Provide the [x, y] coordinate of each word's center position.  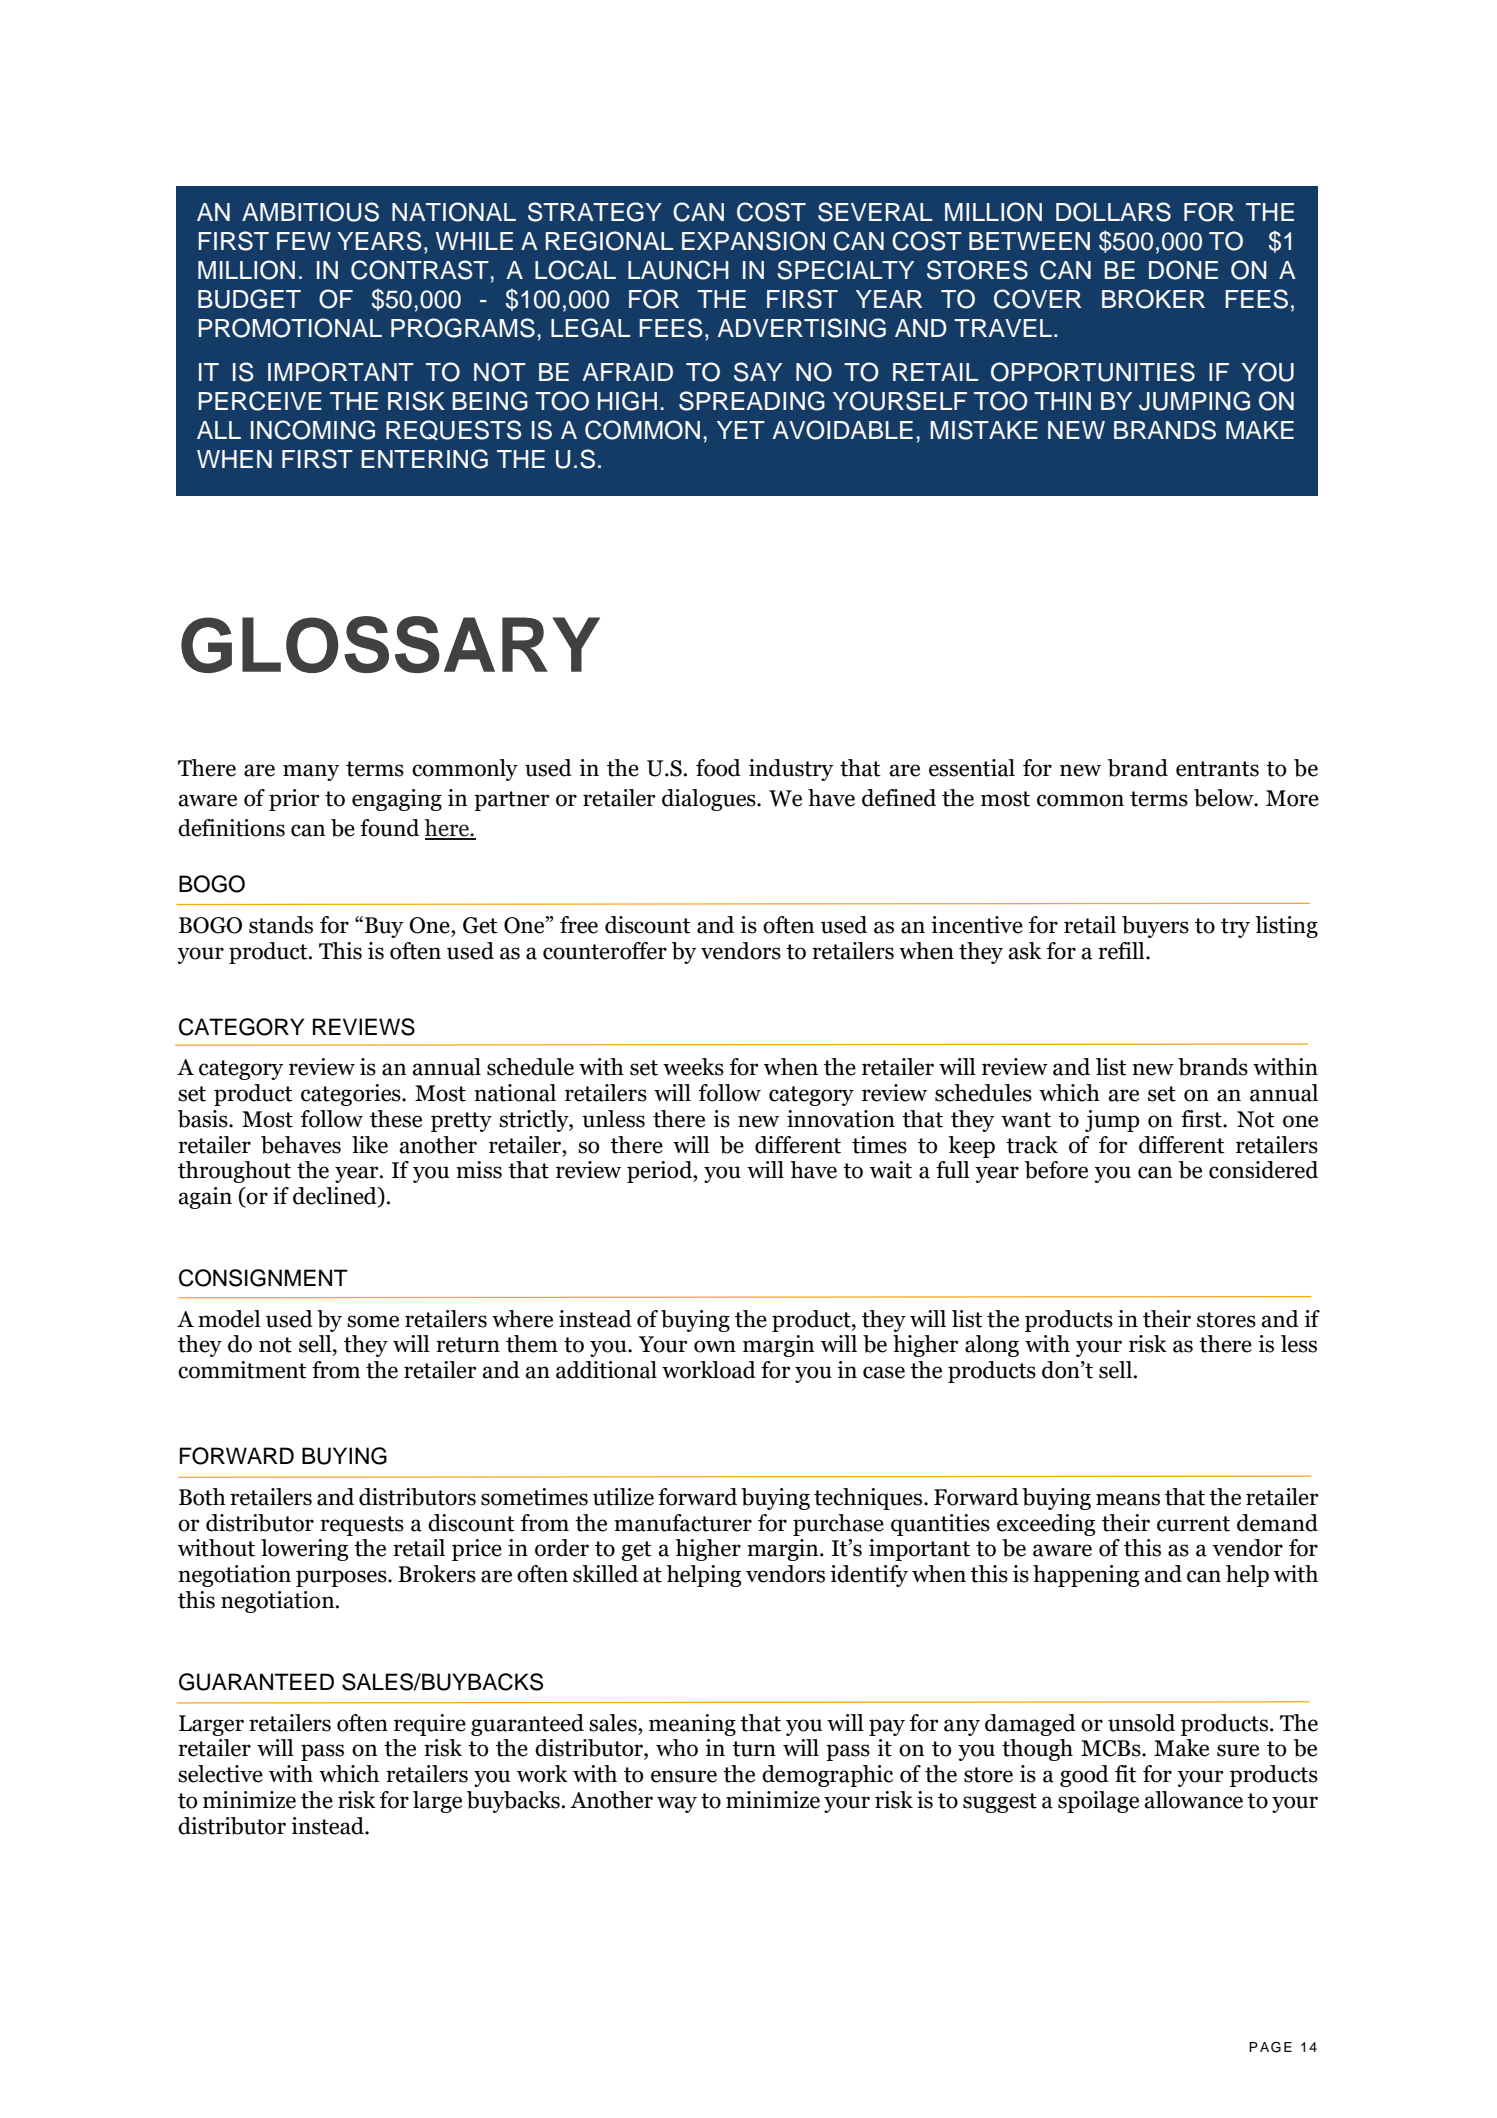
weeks [693, 1067]
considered [1263, 1170]
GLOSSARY [390, 644]
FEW [304, 241]
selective [220, 1774]
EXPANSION [753, 241]
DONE [1183, 270]
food [718, 768]
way [677, 1804]
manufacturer [683, 1523]
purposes [342, 1578]
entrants [1217, 769]
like [370, 1145]
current [1193, 1524]
